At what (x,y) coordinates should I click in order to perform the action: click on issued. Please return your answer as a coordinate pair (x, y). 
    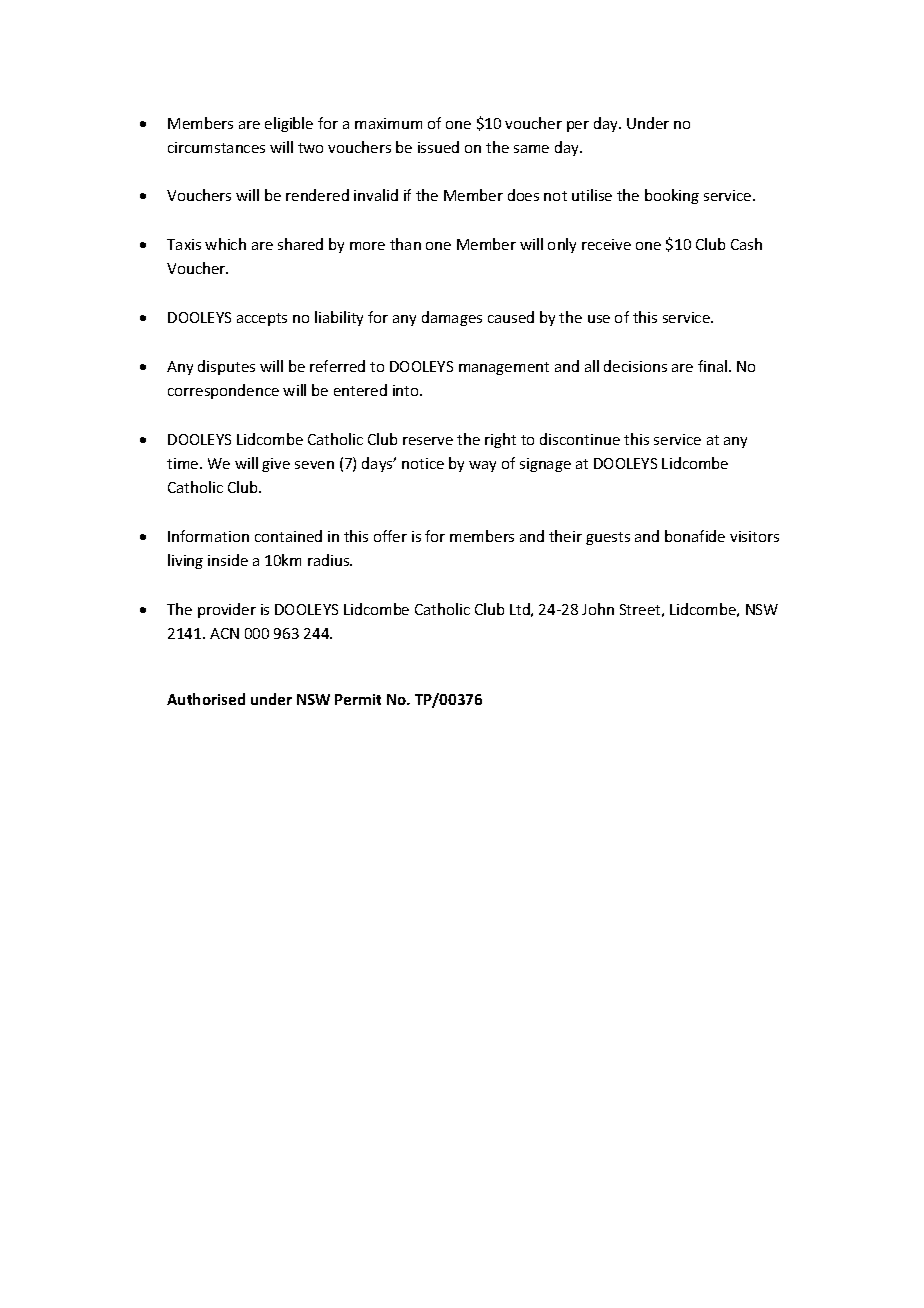
    Looking at the image, I should click on (438, 147).
